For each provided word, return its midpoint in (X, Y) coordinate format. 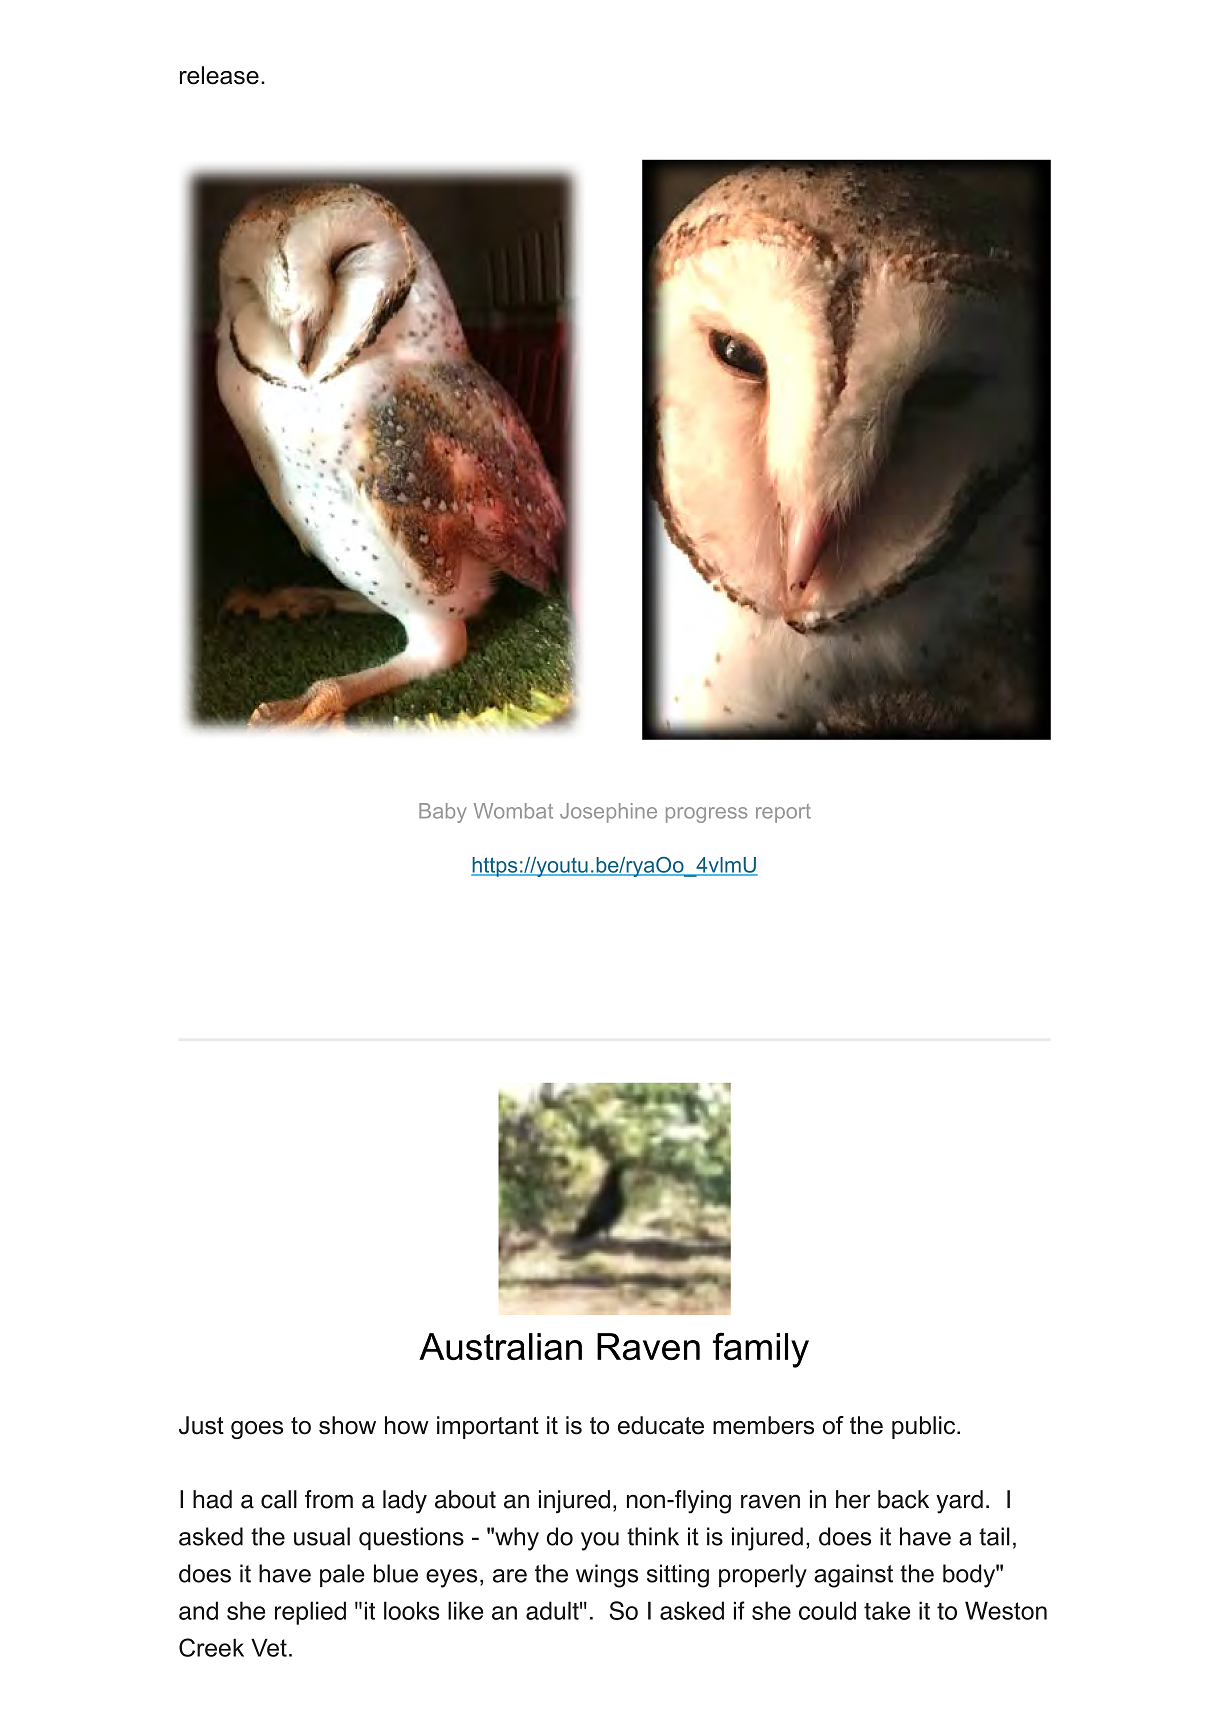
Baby (443, 813)
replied (310, 1613)
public (925, 1427)
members (763, 1425)
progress (706, 815)
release (219, 75)
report (783, 813)
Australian (500, 1346)
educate (661, 1425)
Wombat (513, 811)
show (347, 1425)
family (761, 1350)
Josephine (608, 813)
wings (607, 1576)
